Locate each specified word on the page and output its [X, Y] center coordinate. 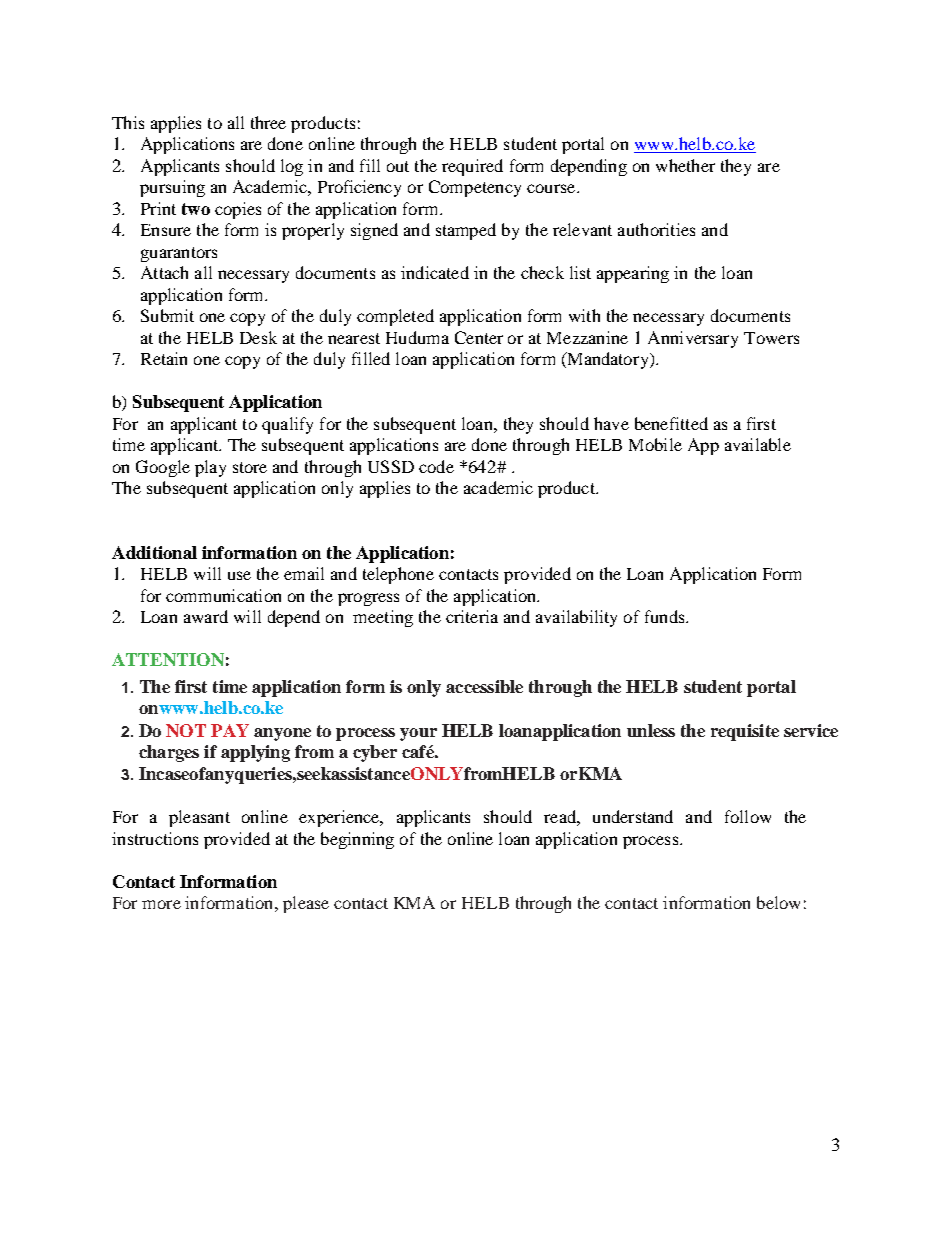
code [436, 466]
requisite [745, 732]
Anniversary [693, 339]
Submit [167, 315]
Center [479, 337]
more [161, 904]
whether [685, 165]
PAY [230, 730]
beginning [357, 840]
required [472, 167]
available [758, 444]
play [210, 468]
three [268, 122]
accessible [484, 686]
